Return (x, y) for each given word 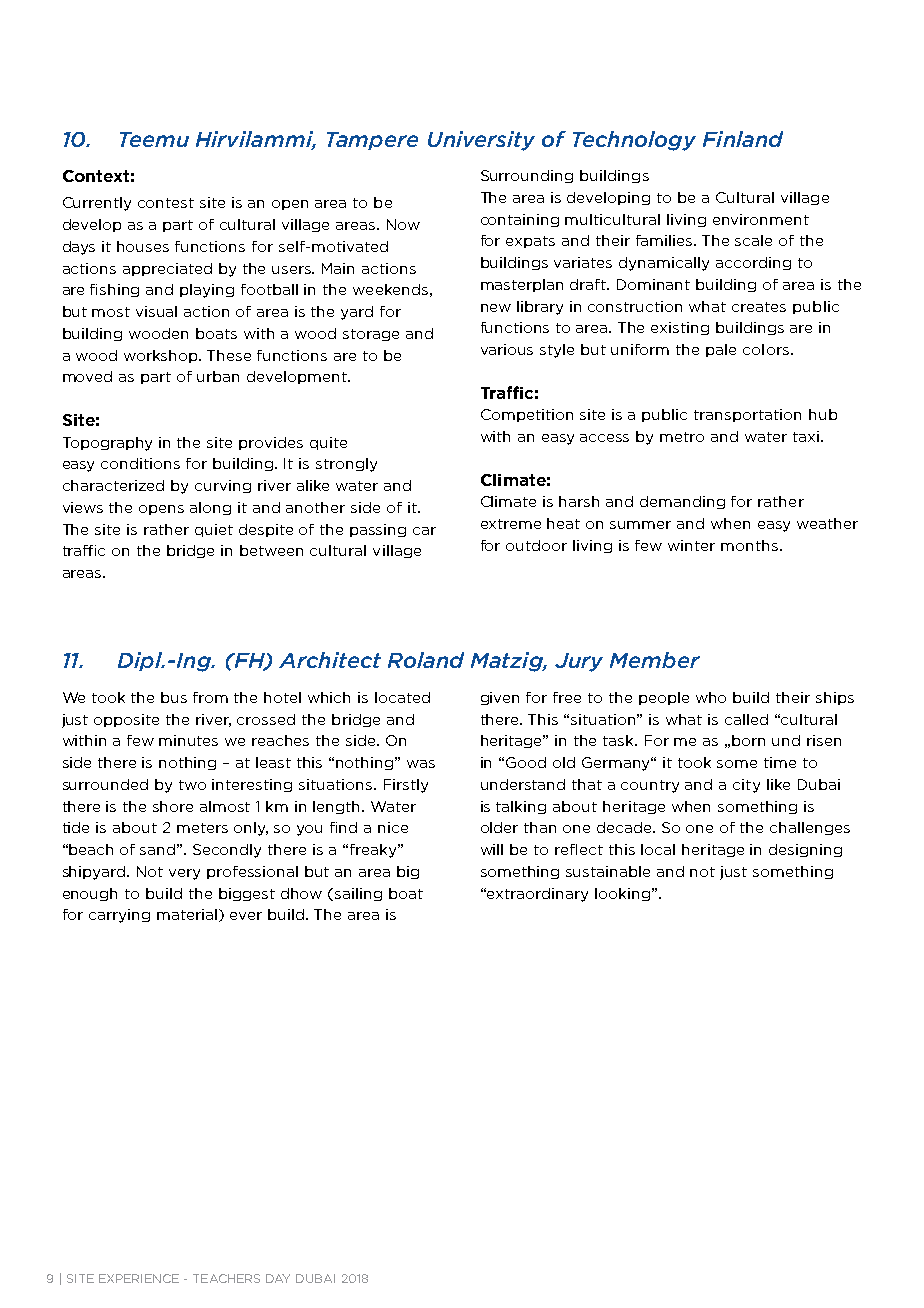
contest (166, 203)
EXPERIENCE (139, 1278)
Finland (743, 139)
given (500, 698)
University (481, 141)
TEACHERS (226, 1278)
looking (622, 894)
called (746, 719)
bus (174, 697)
